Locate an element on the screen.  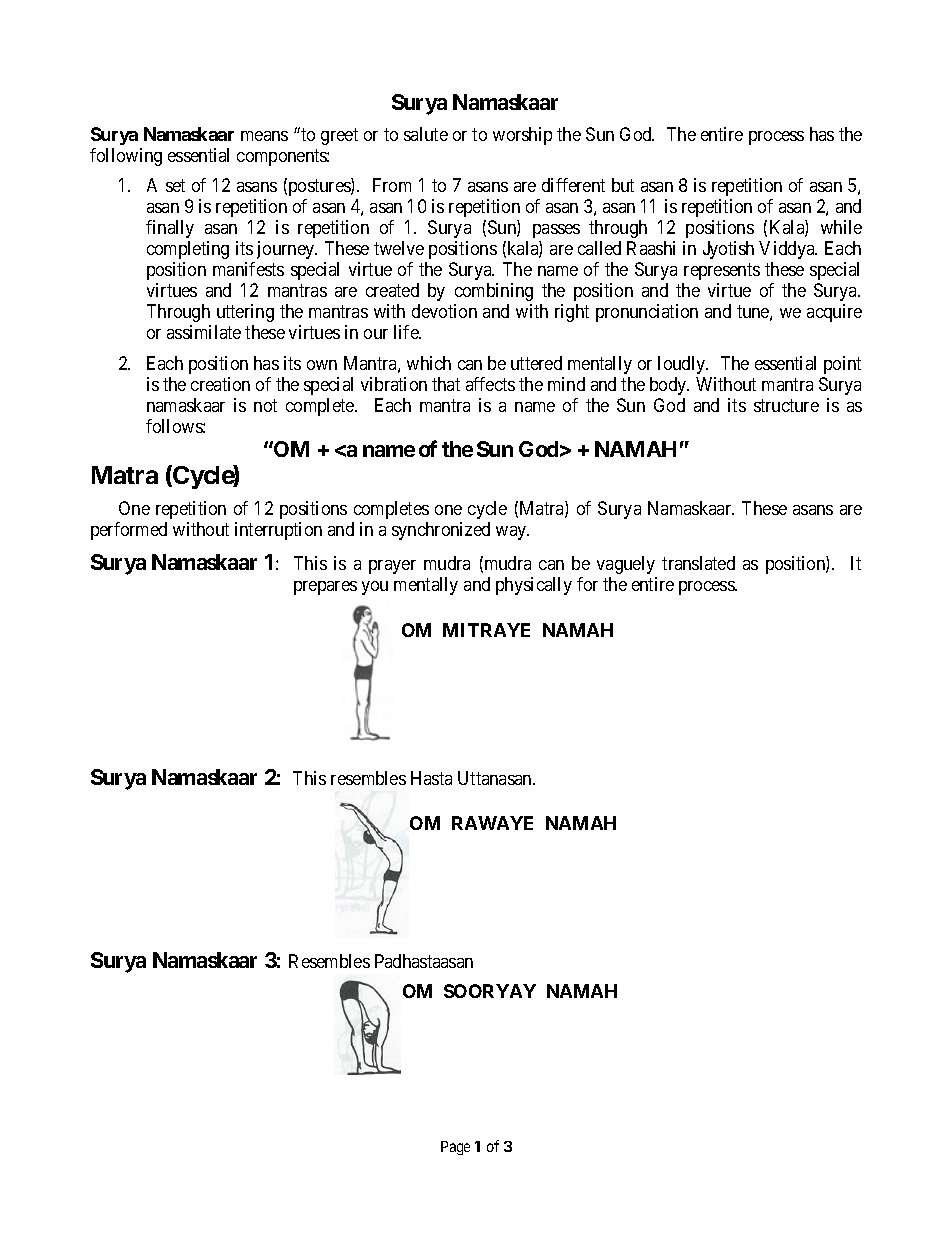
translated is located at coordinates (698, 563).
